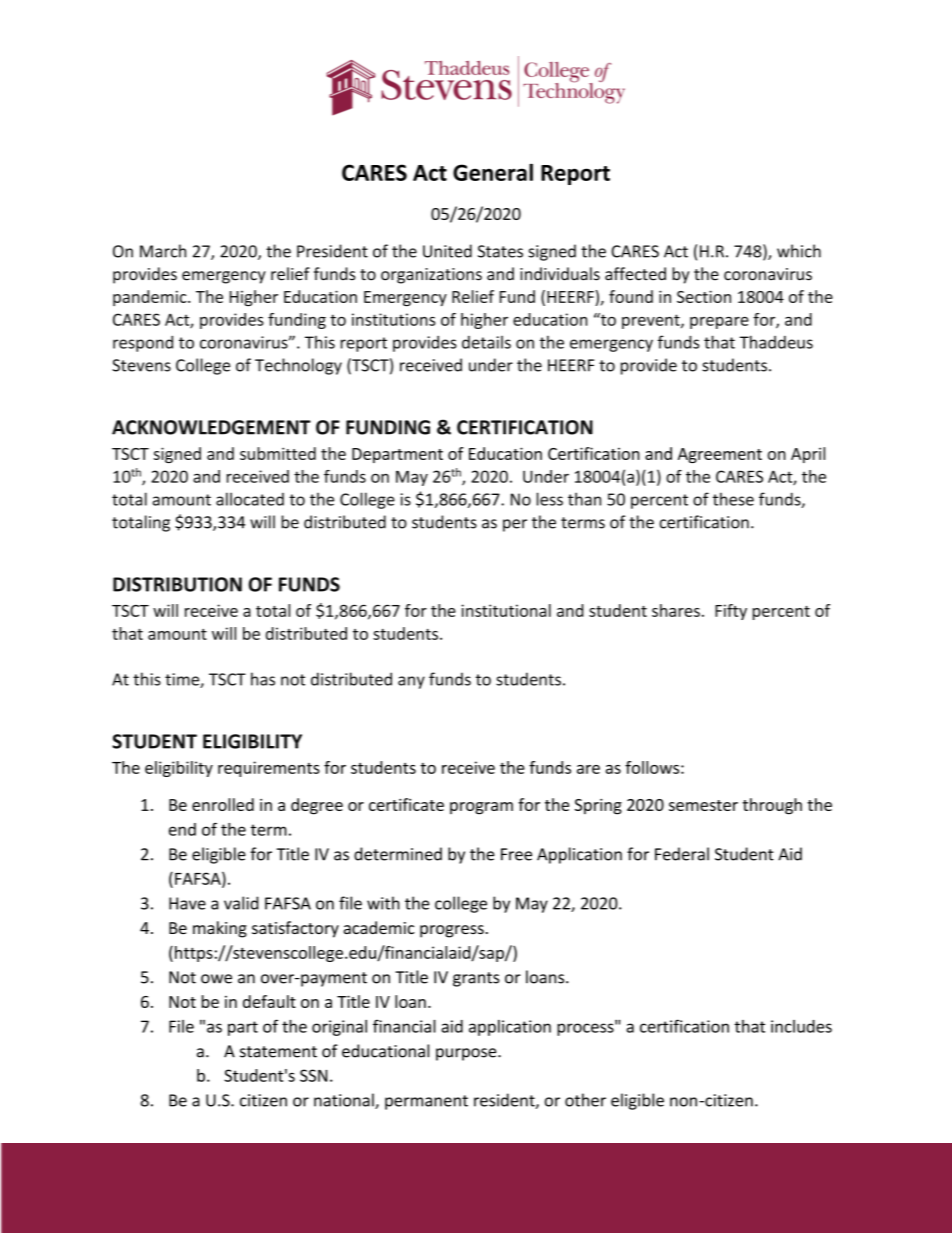  What do you see at coordinates (493, 172) in the document?
I see `General` at bounding box center [493, 172].
